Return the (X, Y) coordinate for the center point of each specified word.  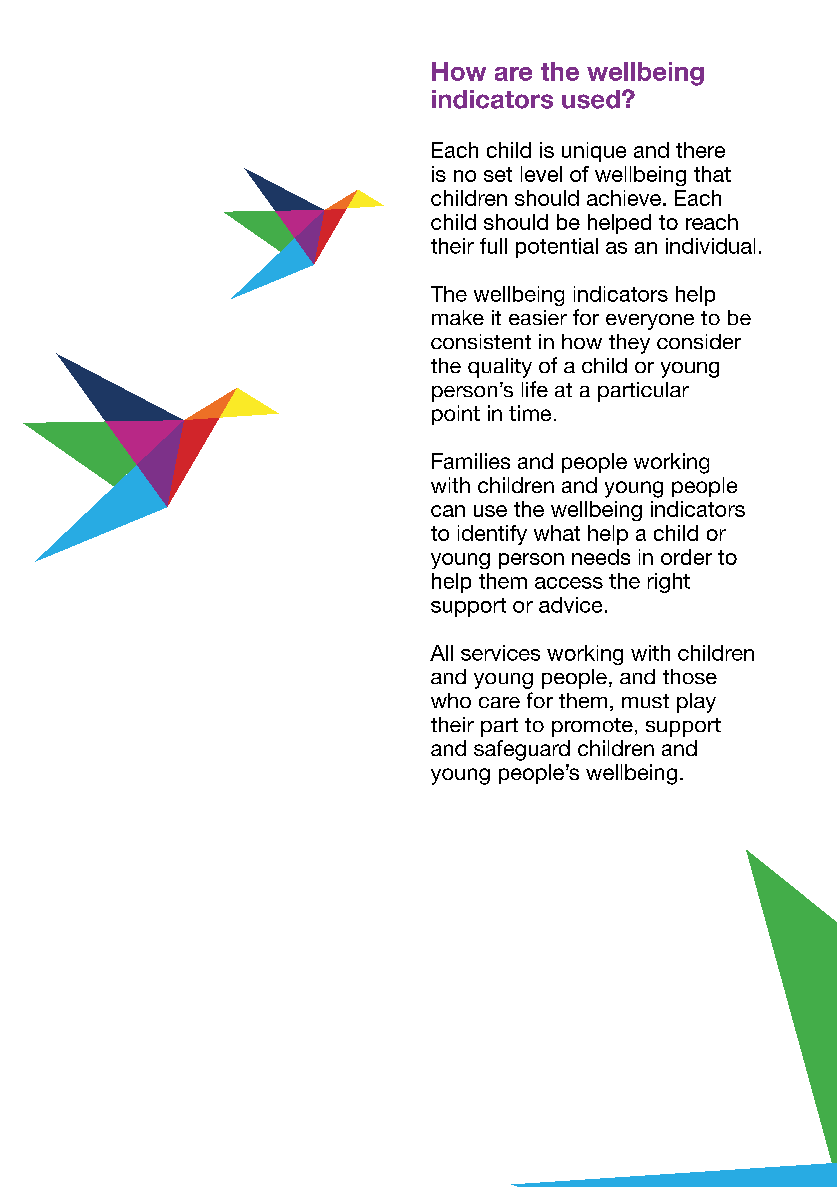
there (700, 150)
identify (492, 535)
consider (699, 341)
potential (557, 248)
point (456, 415)
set (498, 174)
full (493, 246)
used (591, 99)
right (669, 583)
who (451, 700)
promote (592, 727)
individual (710, 246)
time (530, 413)
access (569, 583)
